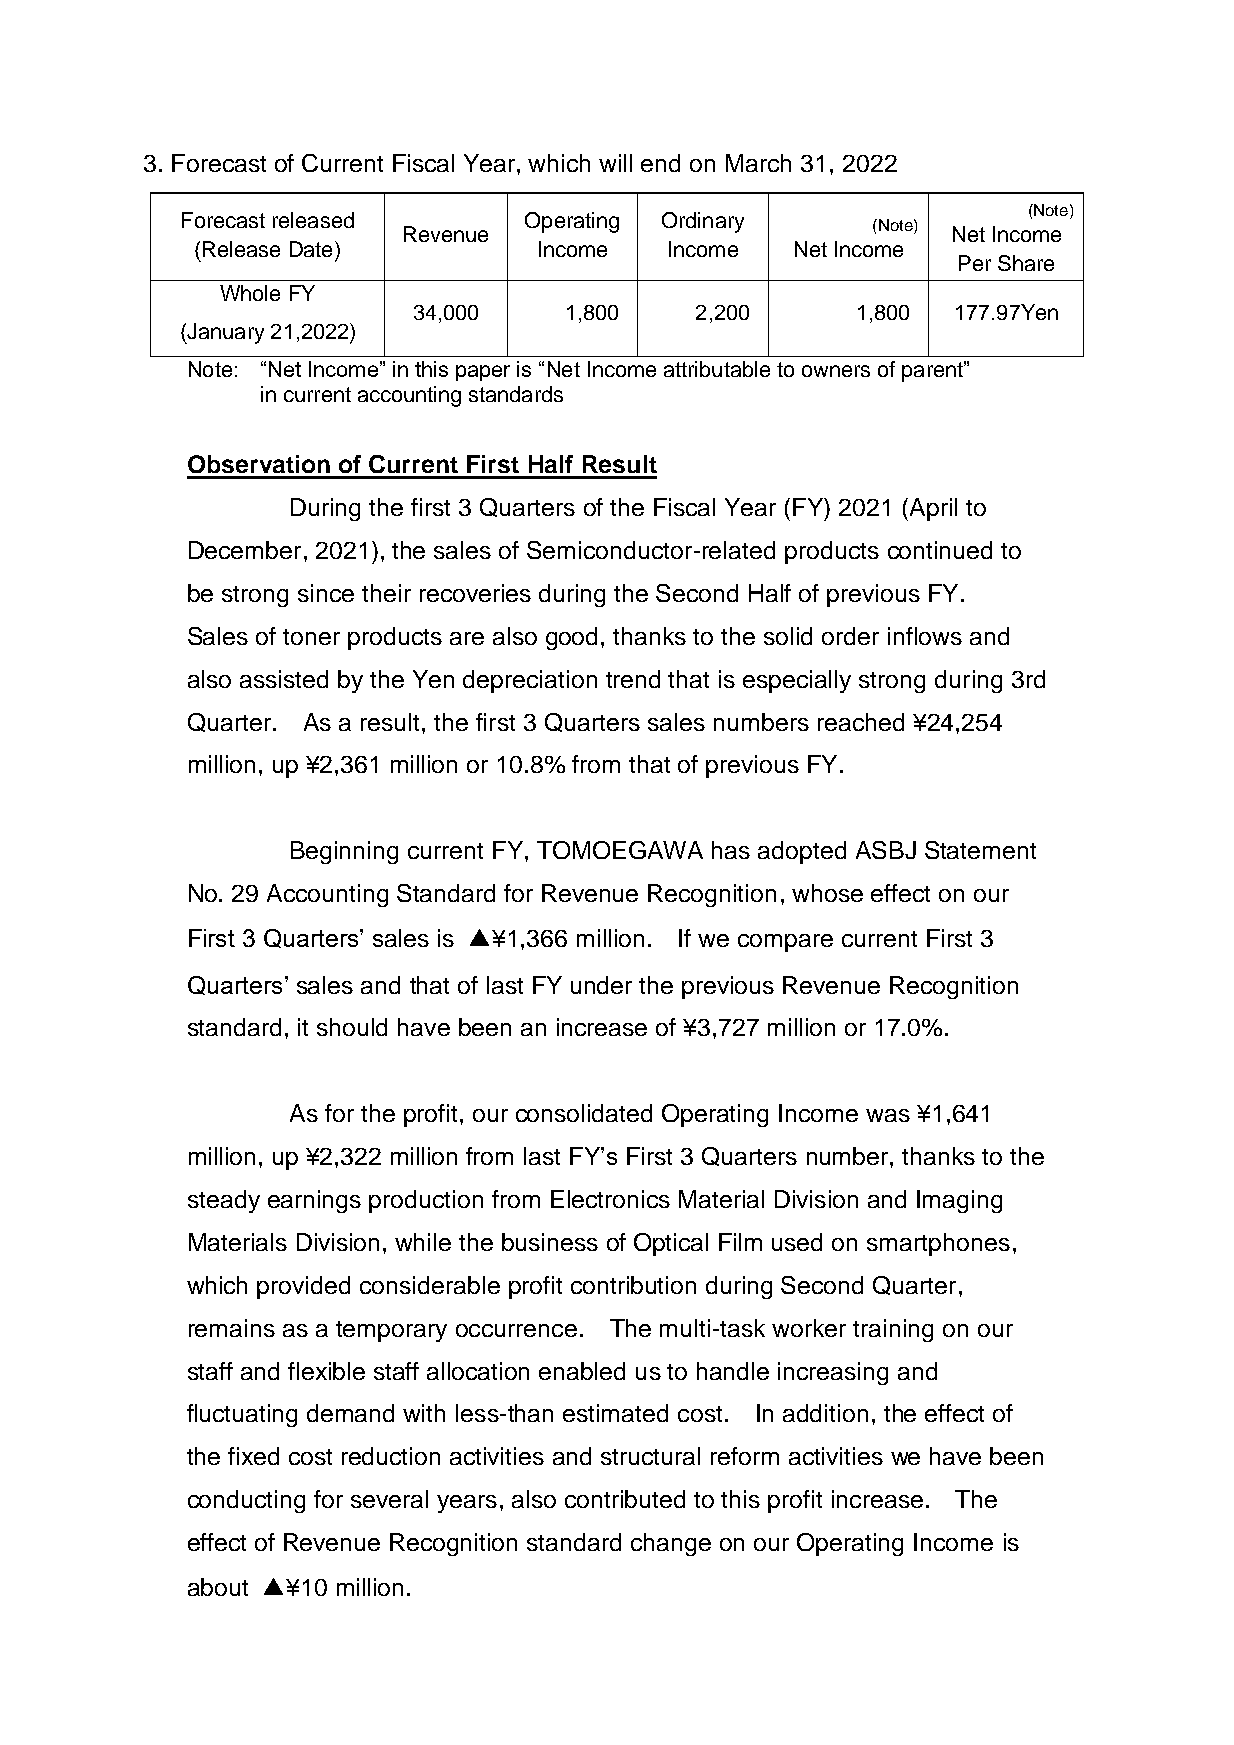  Describe the element at coordinates (250, 293) in the image. I see `Whole` at that location.
